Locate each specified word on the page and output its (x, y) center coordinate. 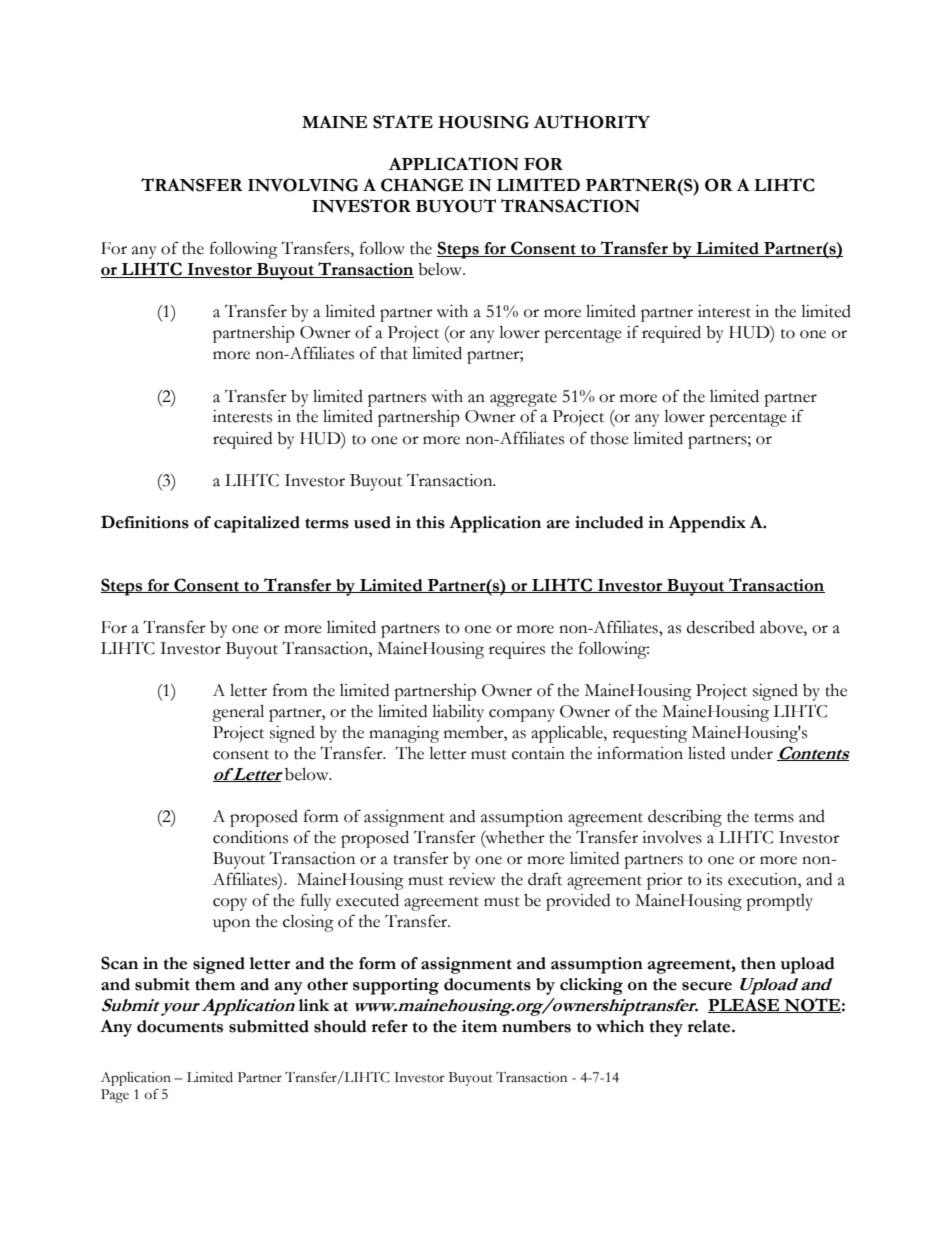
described (721, 627)
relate (710, 1026)
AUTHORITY (592, 122)
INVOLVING (303, 185)
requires (517, 650)
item (479, 1026)
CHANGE (422, 185)
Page (115, 1096)
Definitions (145, 522)
